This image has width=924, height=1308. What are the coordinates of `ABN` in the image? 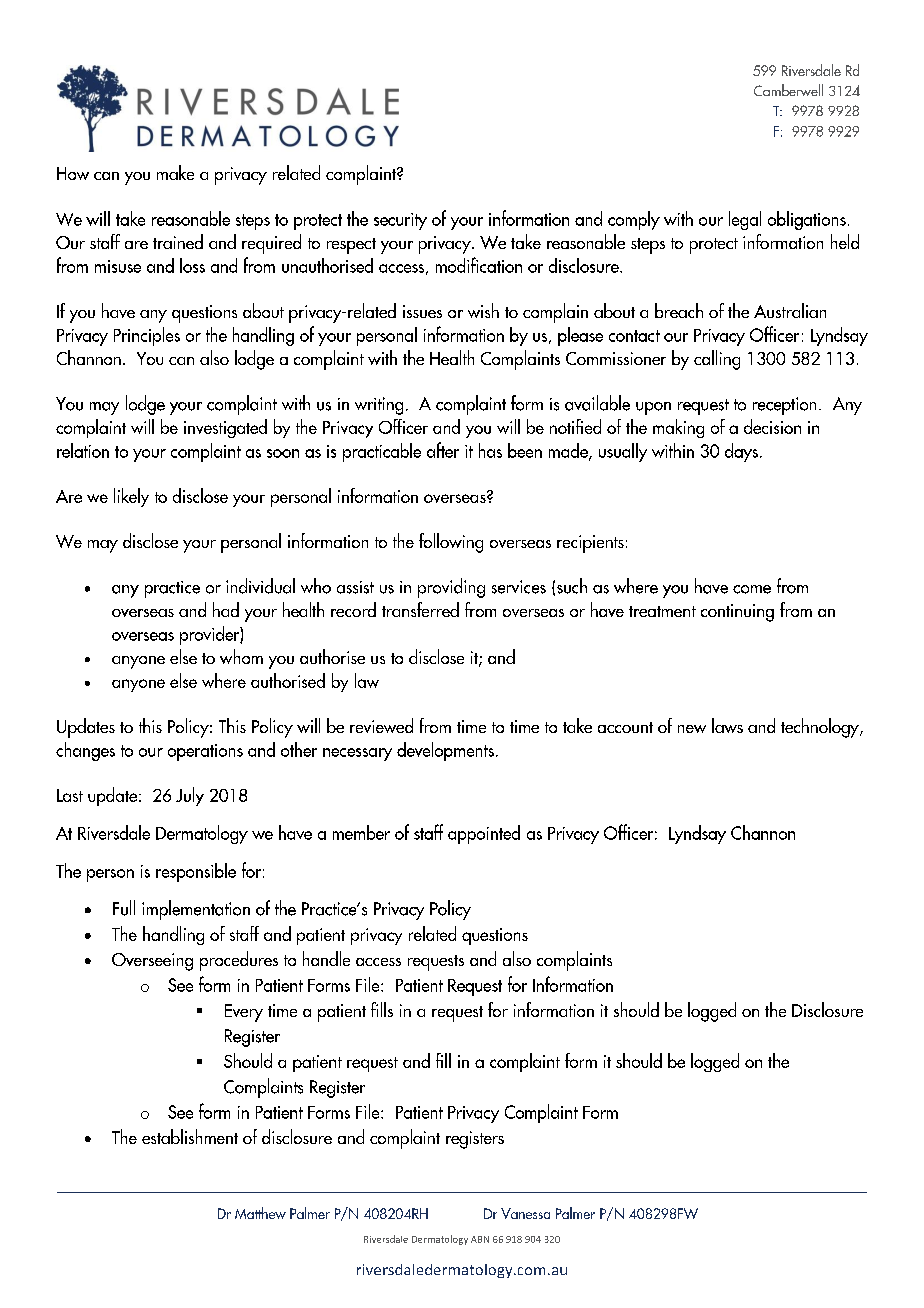 It's located at (480, 1239).
